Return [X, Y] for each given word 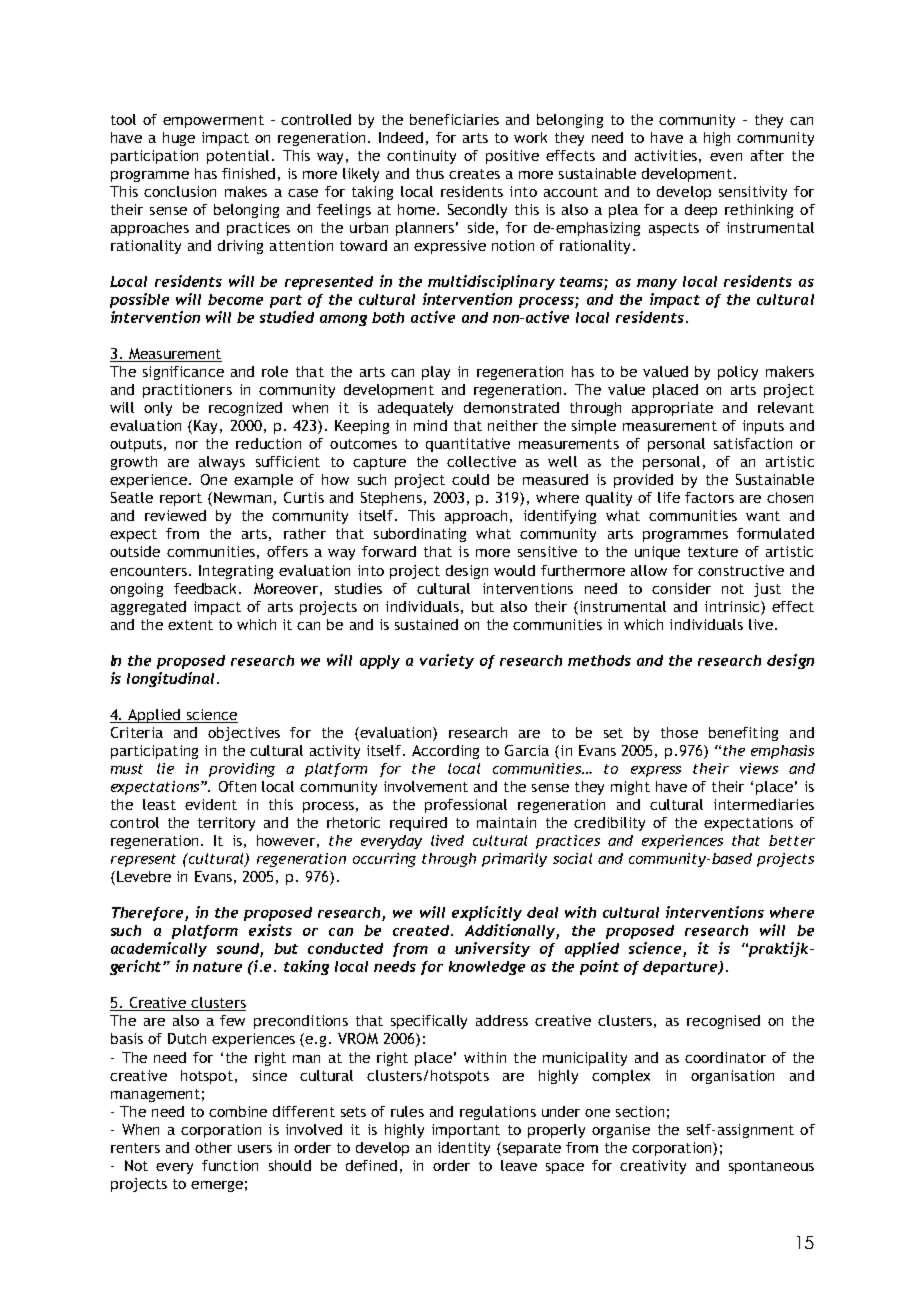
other [213, 1147]
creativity [653, 1167]
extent [190, 625]
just [767, 590]
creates [474, 174]
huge [179, 139]
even [726, 157]
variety [447, 661]
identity [464, 1149]
